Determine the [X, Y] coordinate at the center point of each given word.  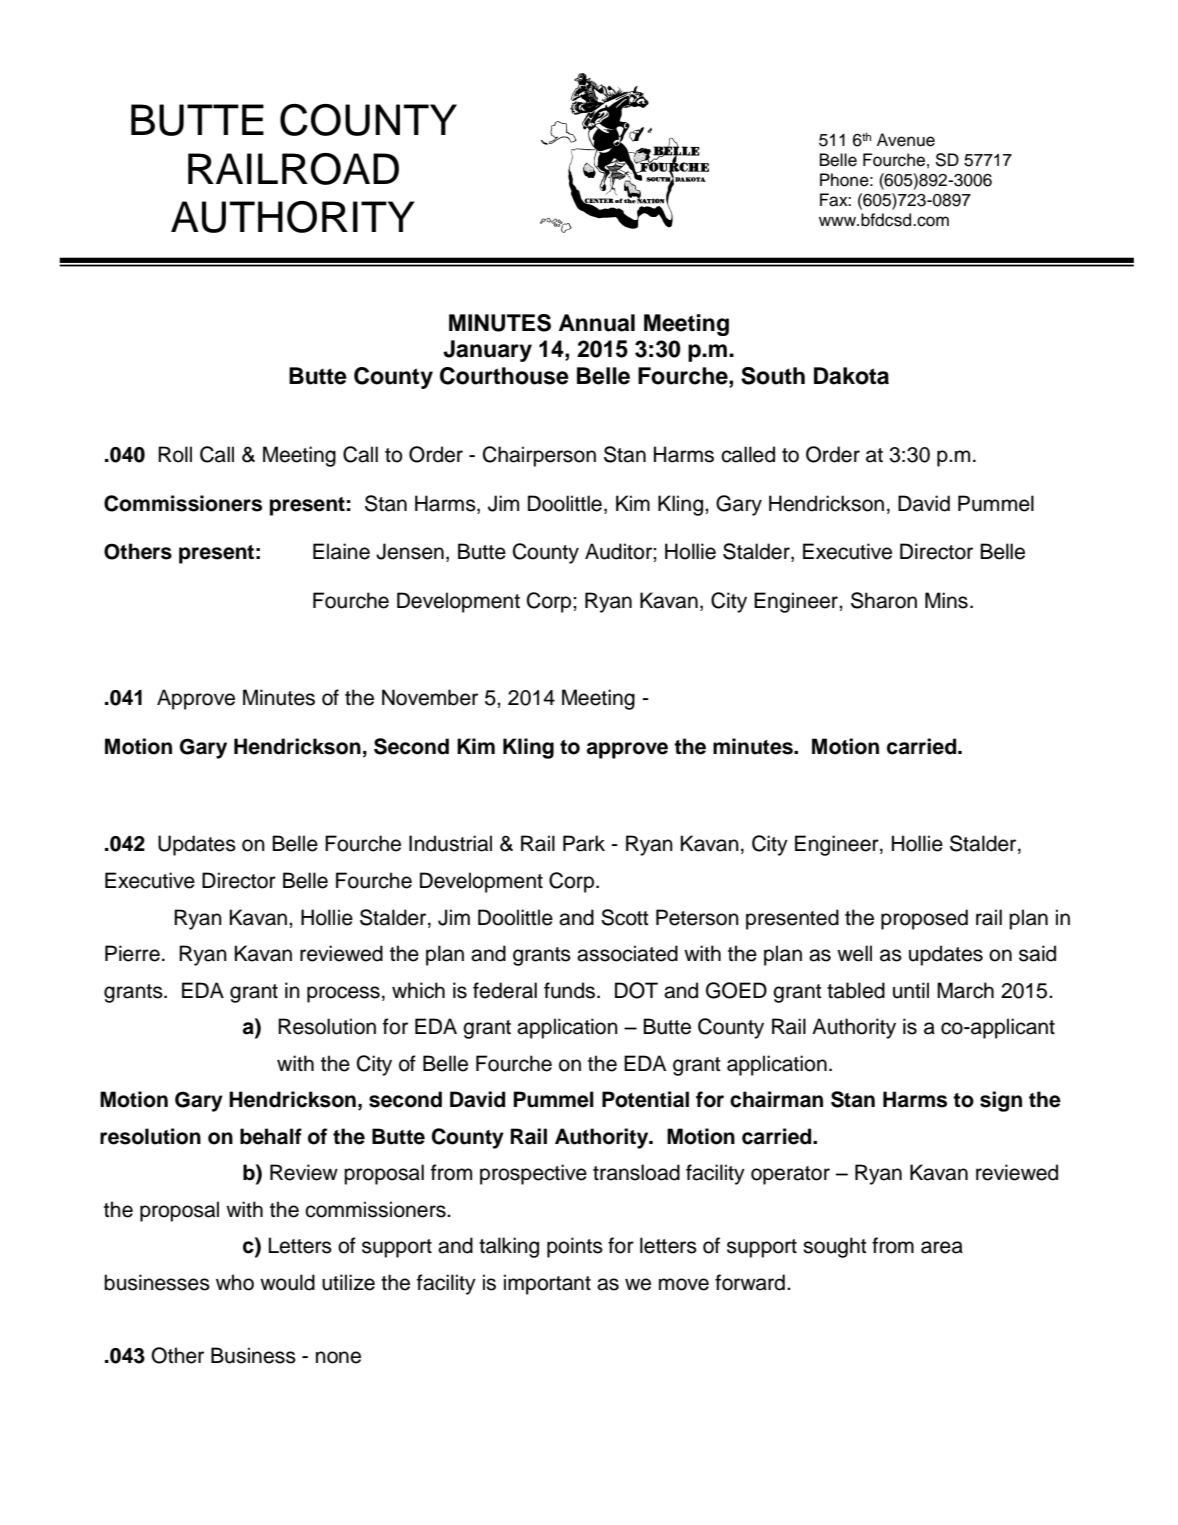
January [487, 351]
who [235, 1282]
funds [569, 990]
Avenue [906, 140]
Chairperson [539, 456]
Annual [597, 323]
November [430, 697]
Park [584, 843]
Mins [946, 600]
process [343, 994]
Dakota [851, 376]
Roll [175, 454]
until [911, 990]
